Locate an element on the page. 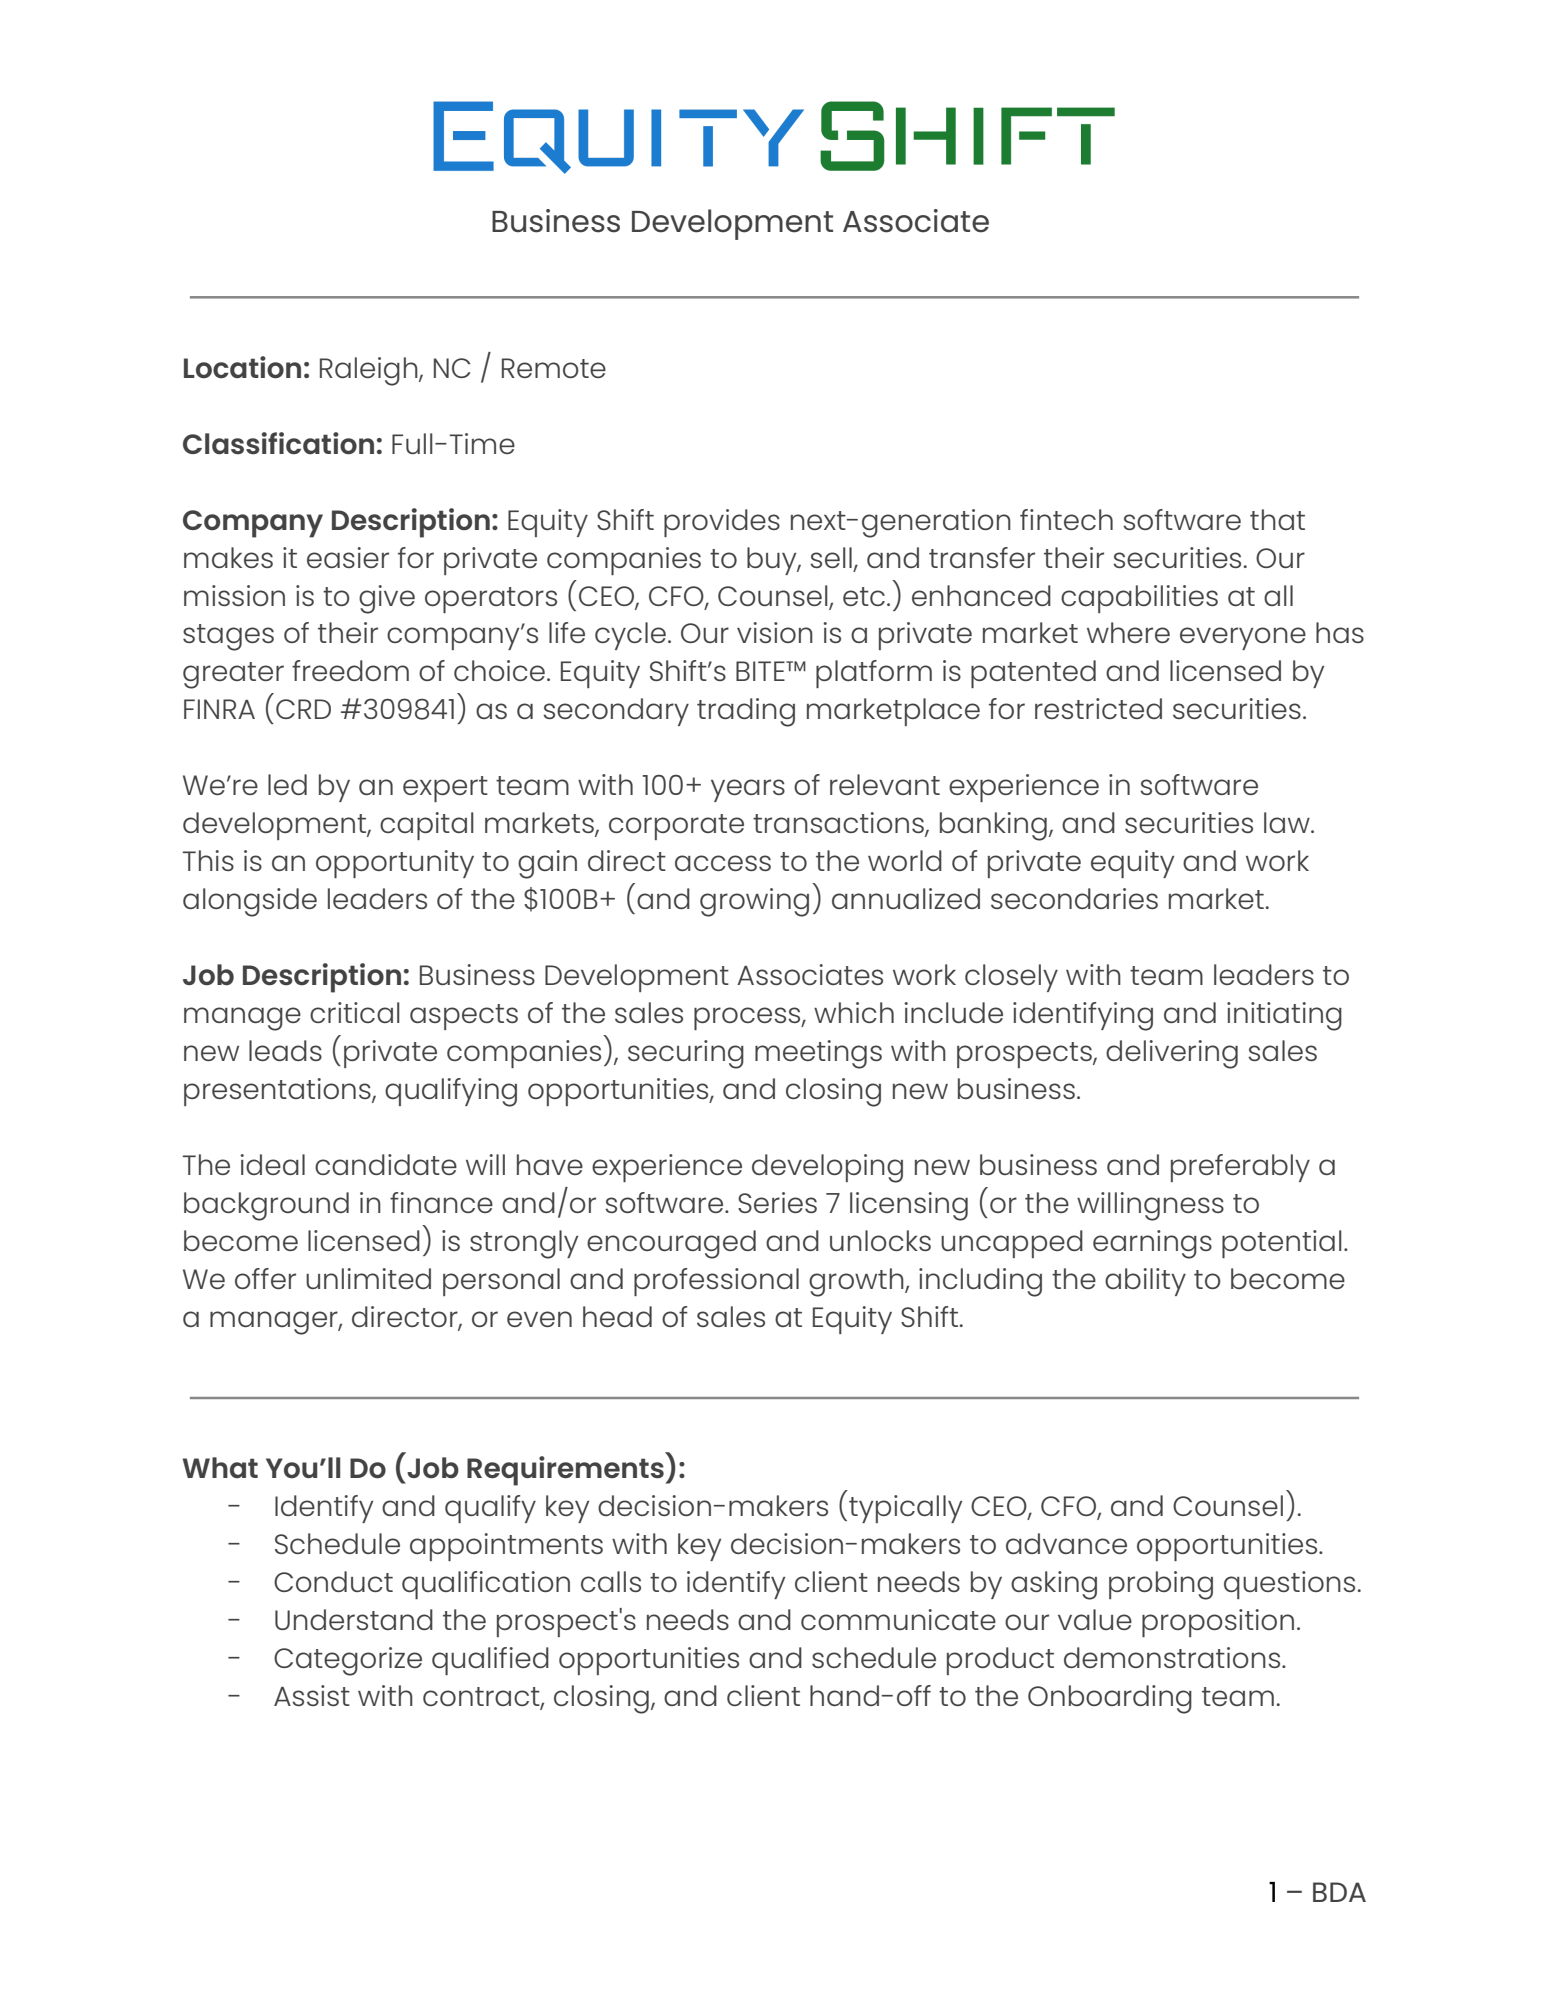 Image resolution: width=1549 pixels, height=2004 pixels. opportunity is located at coordinates (395, 864).
